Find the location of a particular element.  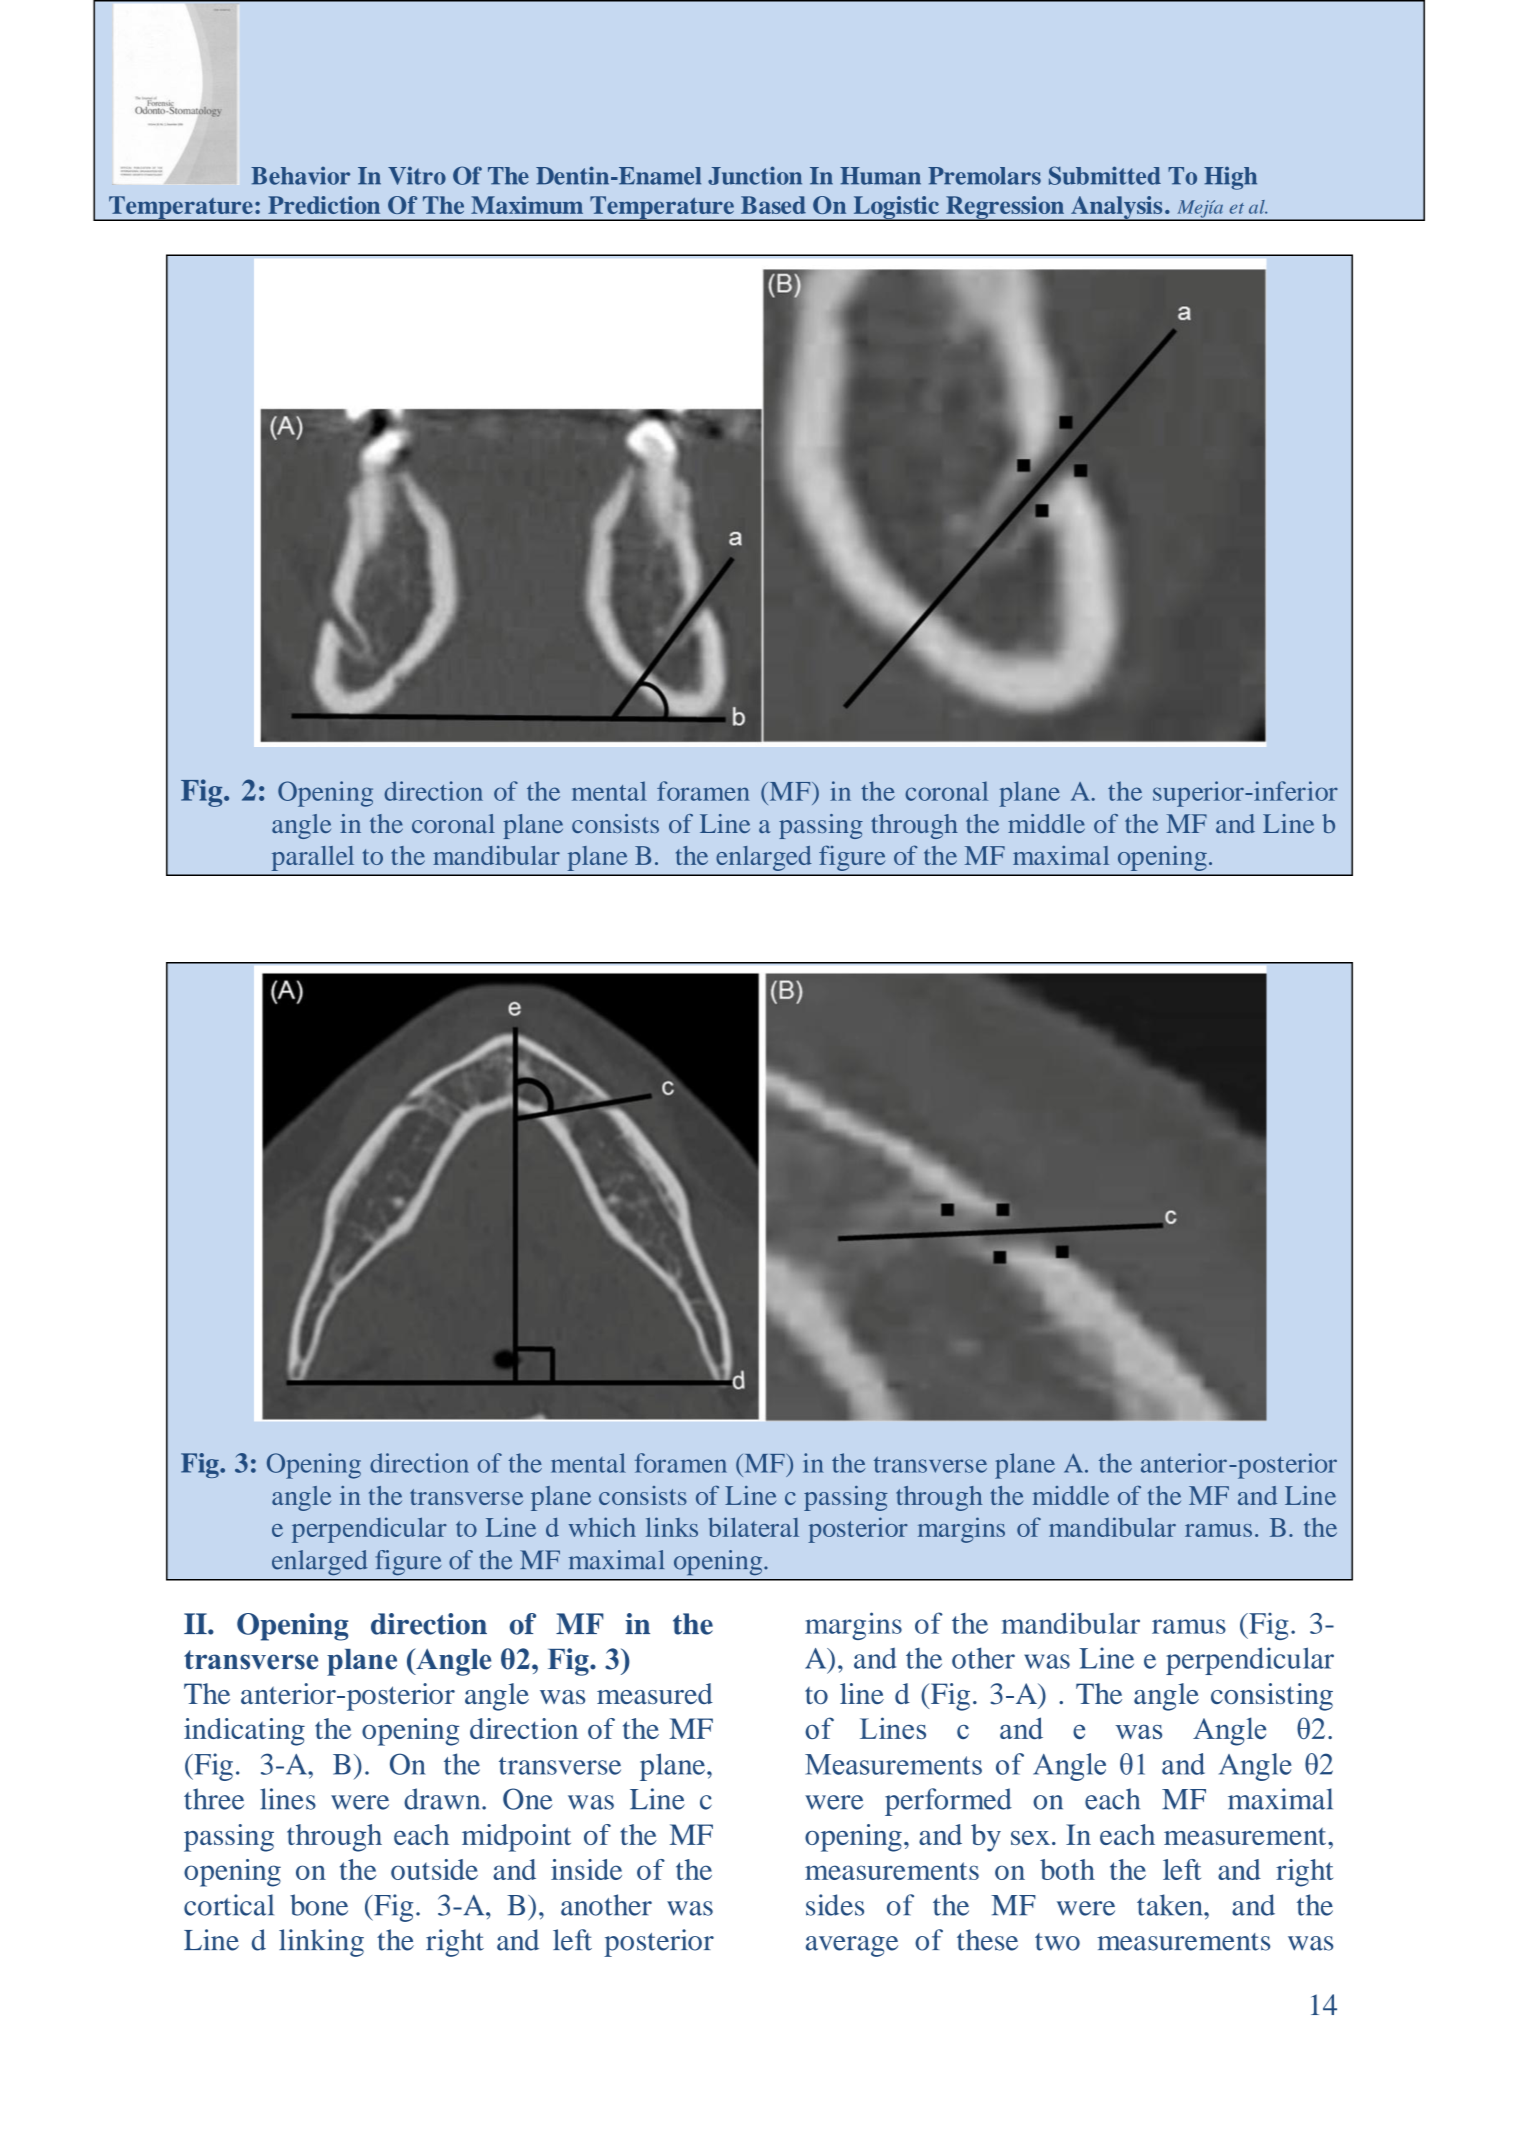

Prediction is located at coordinates (324, 205).
